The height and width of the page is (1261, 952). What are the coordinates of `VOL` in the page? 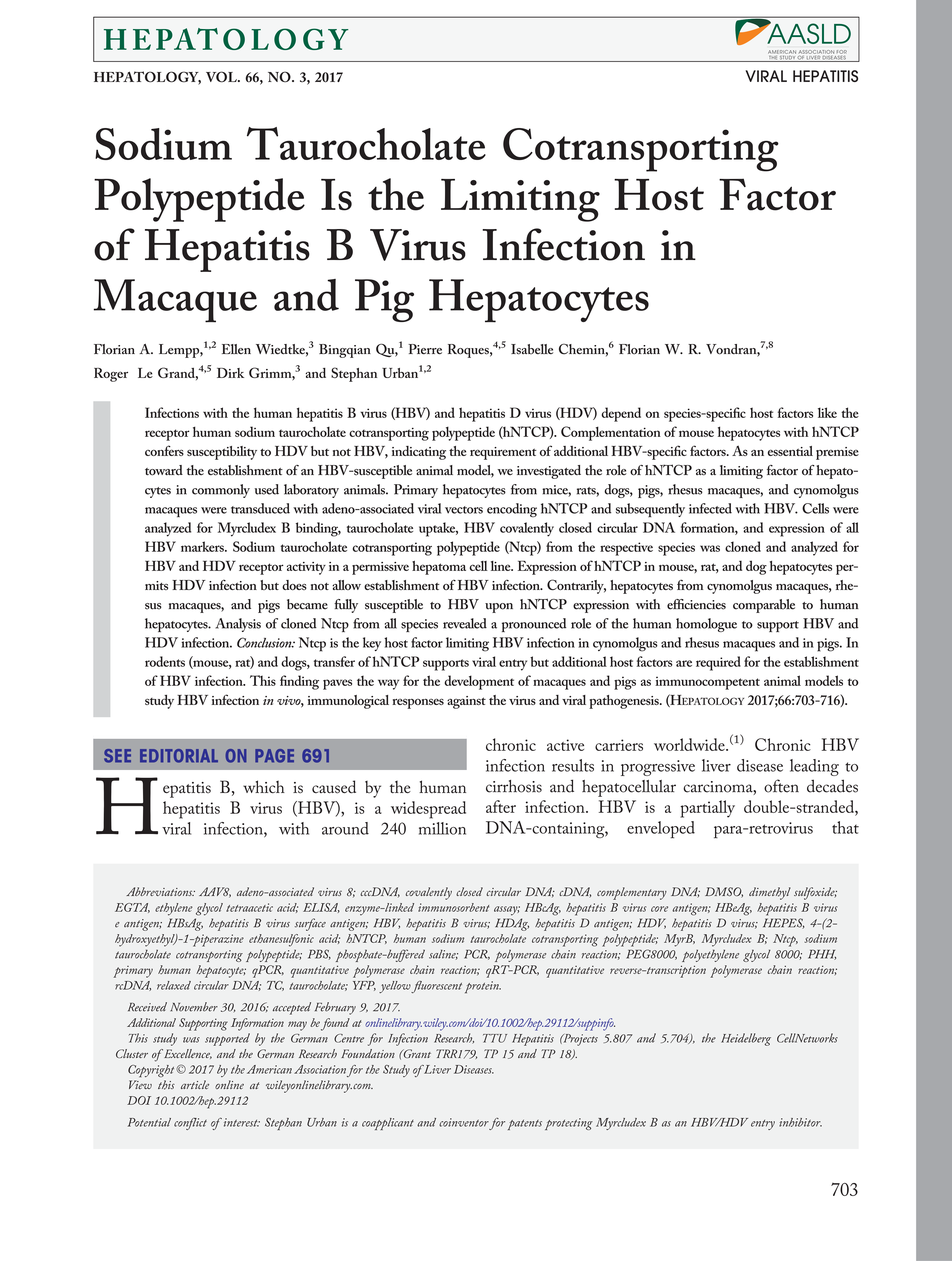 It's located at (222, 77).
